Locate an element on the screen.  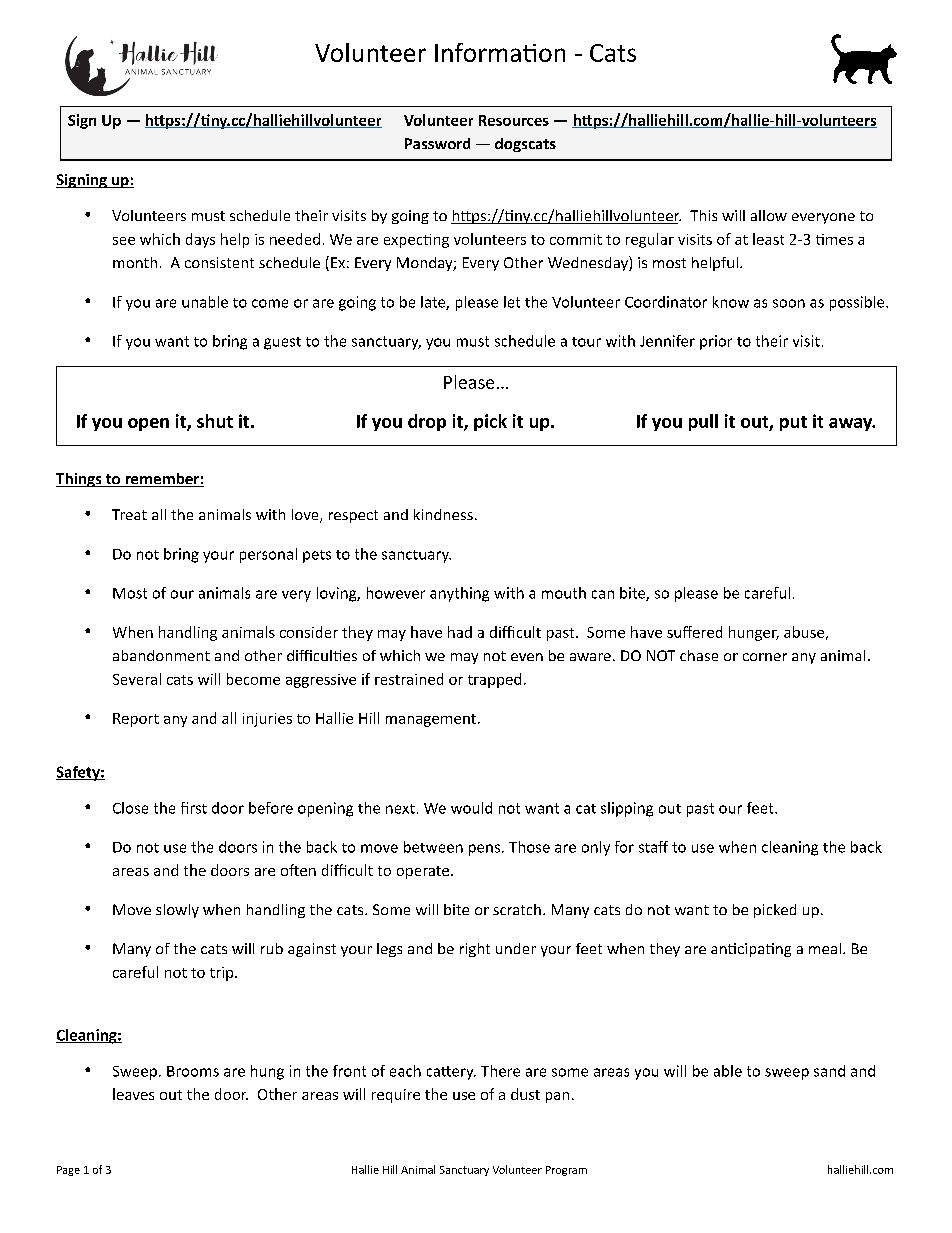
corner is located at coordinates (765, 657).
